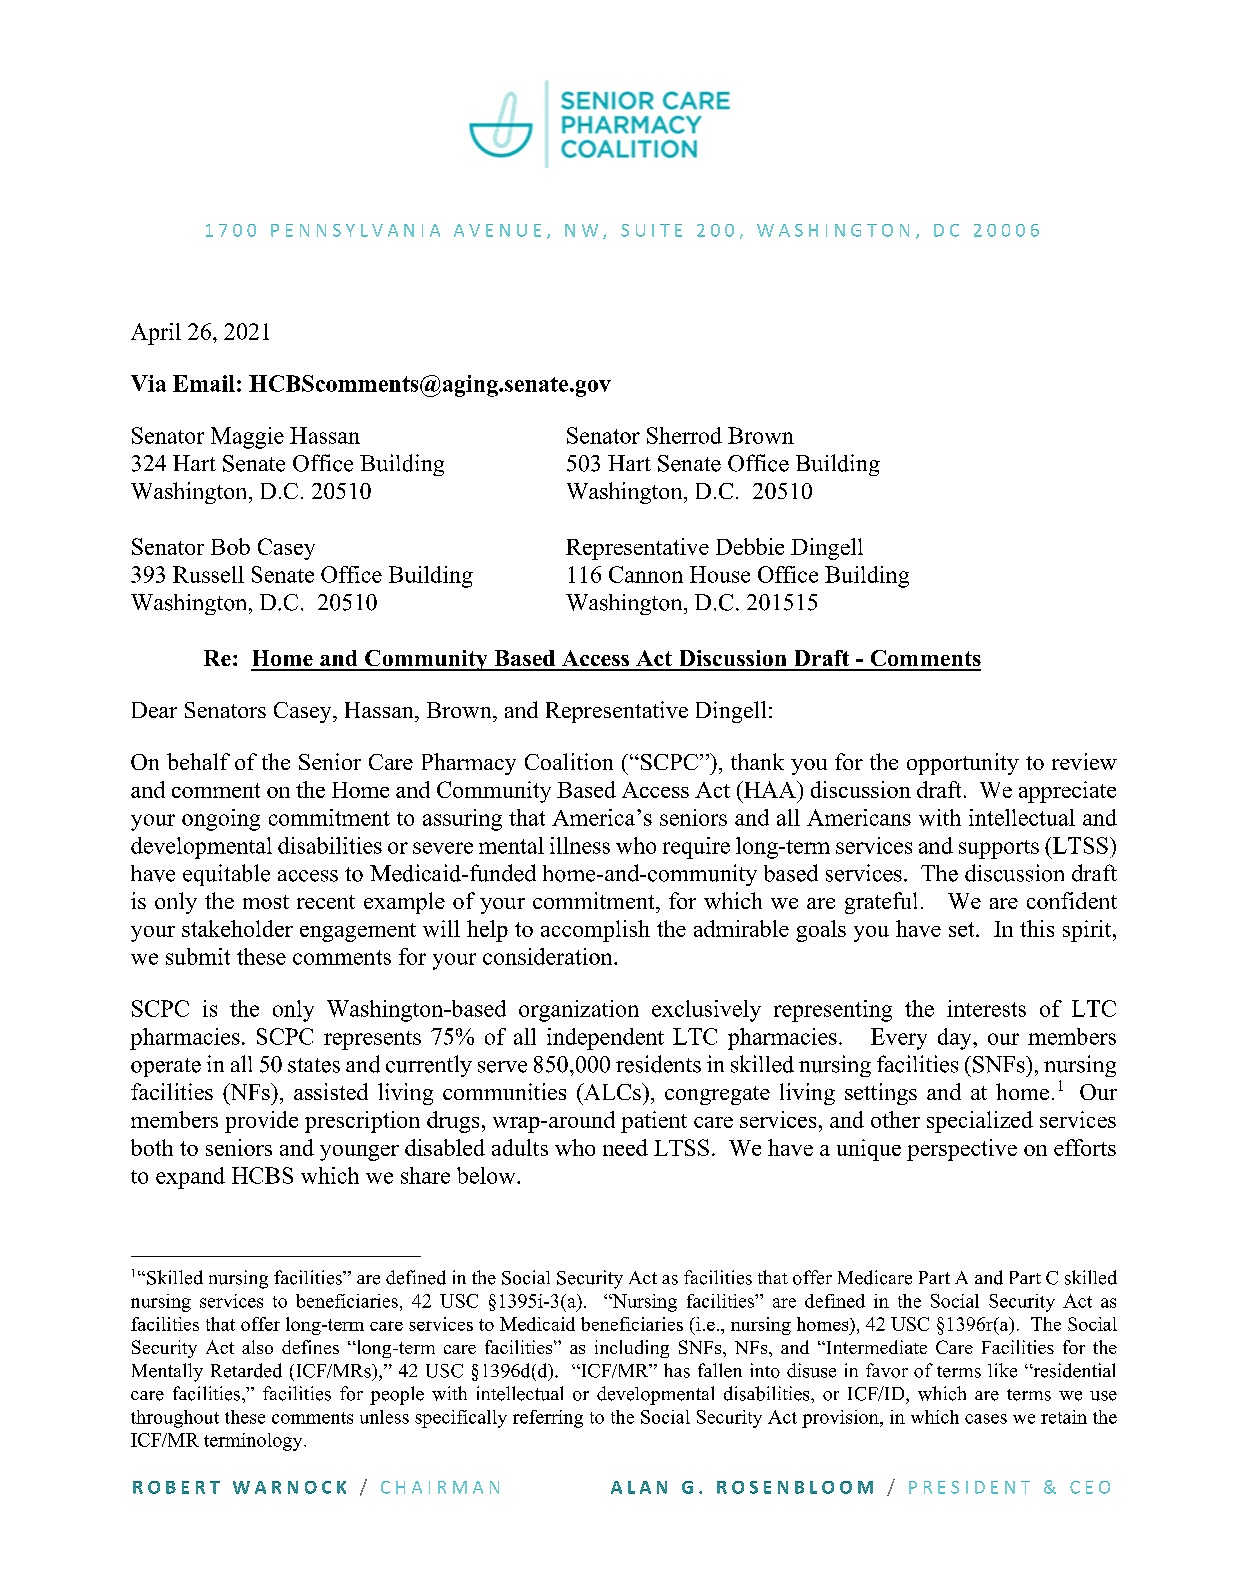 Image resolution: width=1233 pixels, height=1596 pixels. I want to click on WARNOCK, so click(289, 1487).
